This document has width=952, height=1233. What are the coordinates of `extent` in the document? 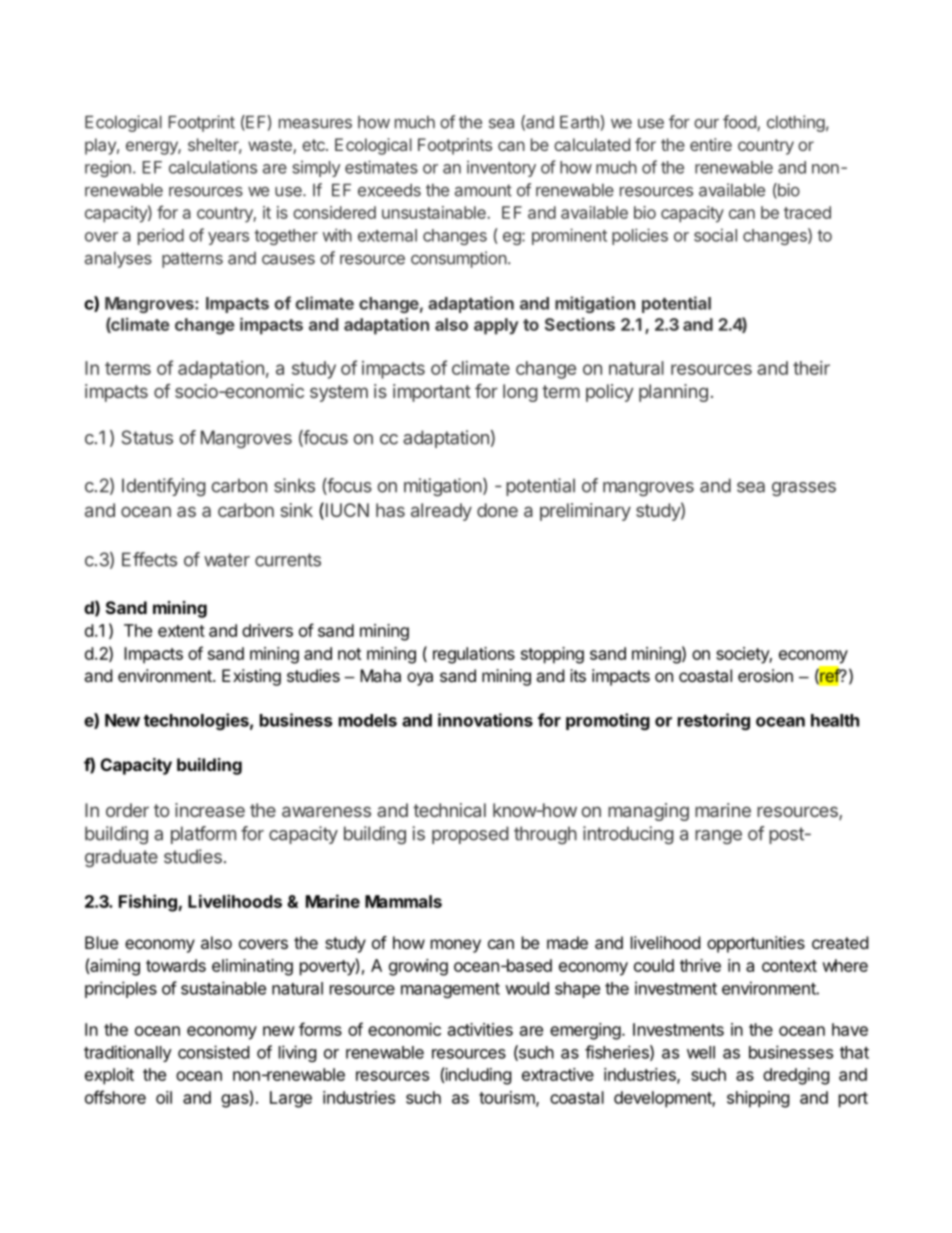 It's located at (181, 631).
